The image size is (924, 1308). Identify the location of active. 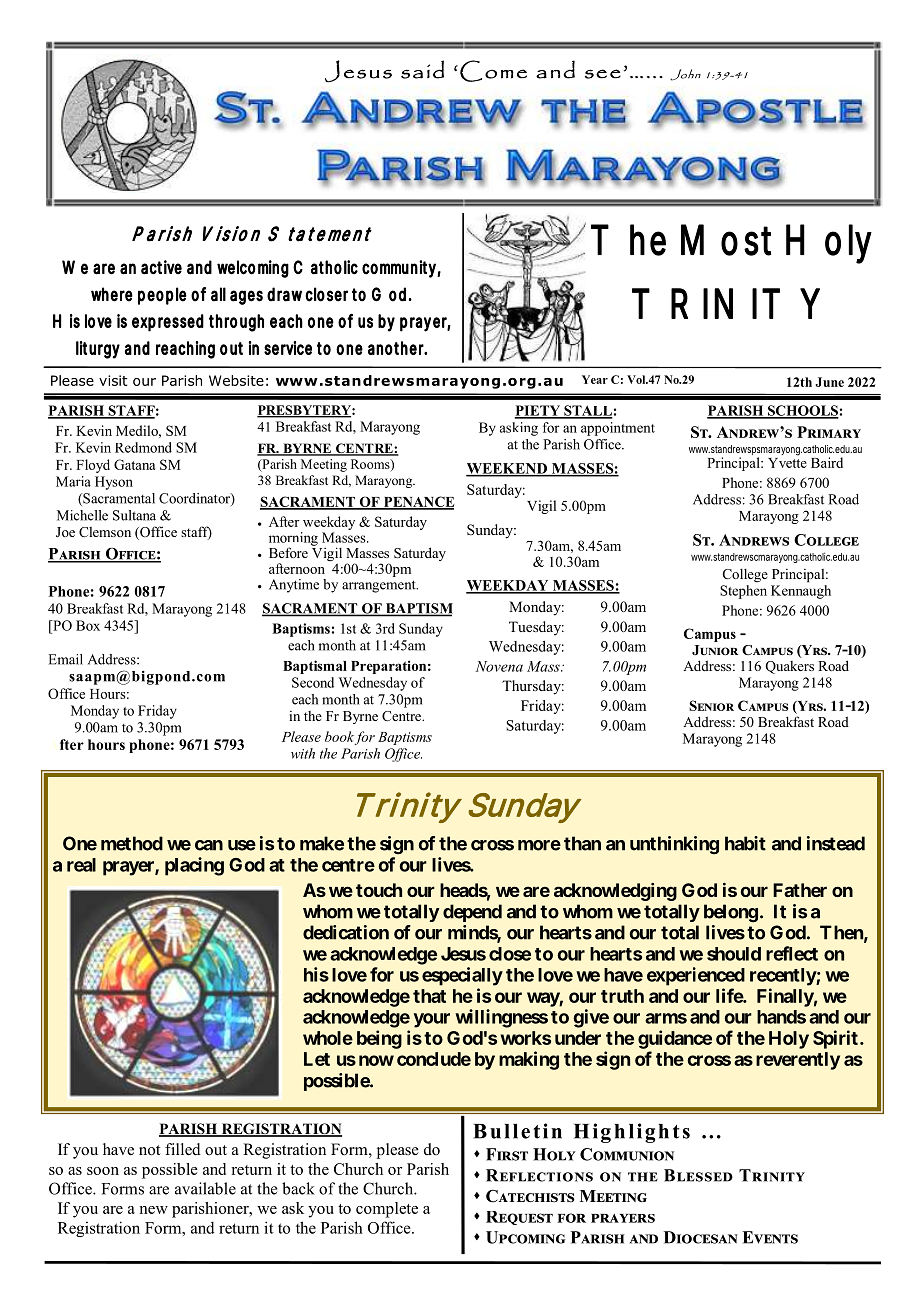
(161, 267).
